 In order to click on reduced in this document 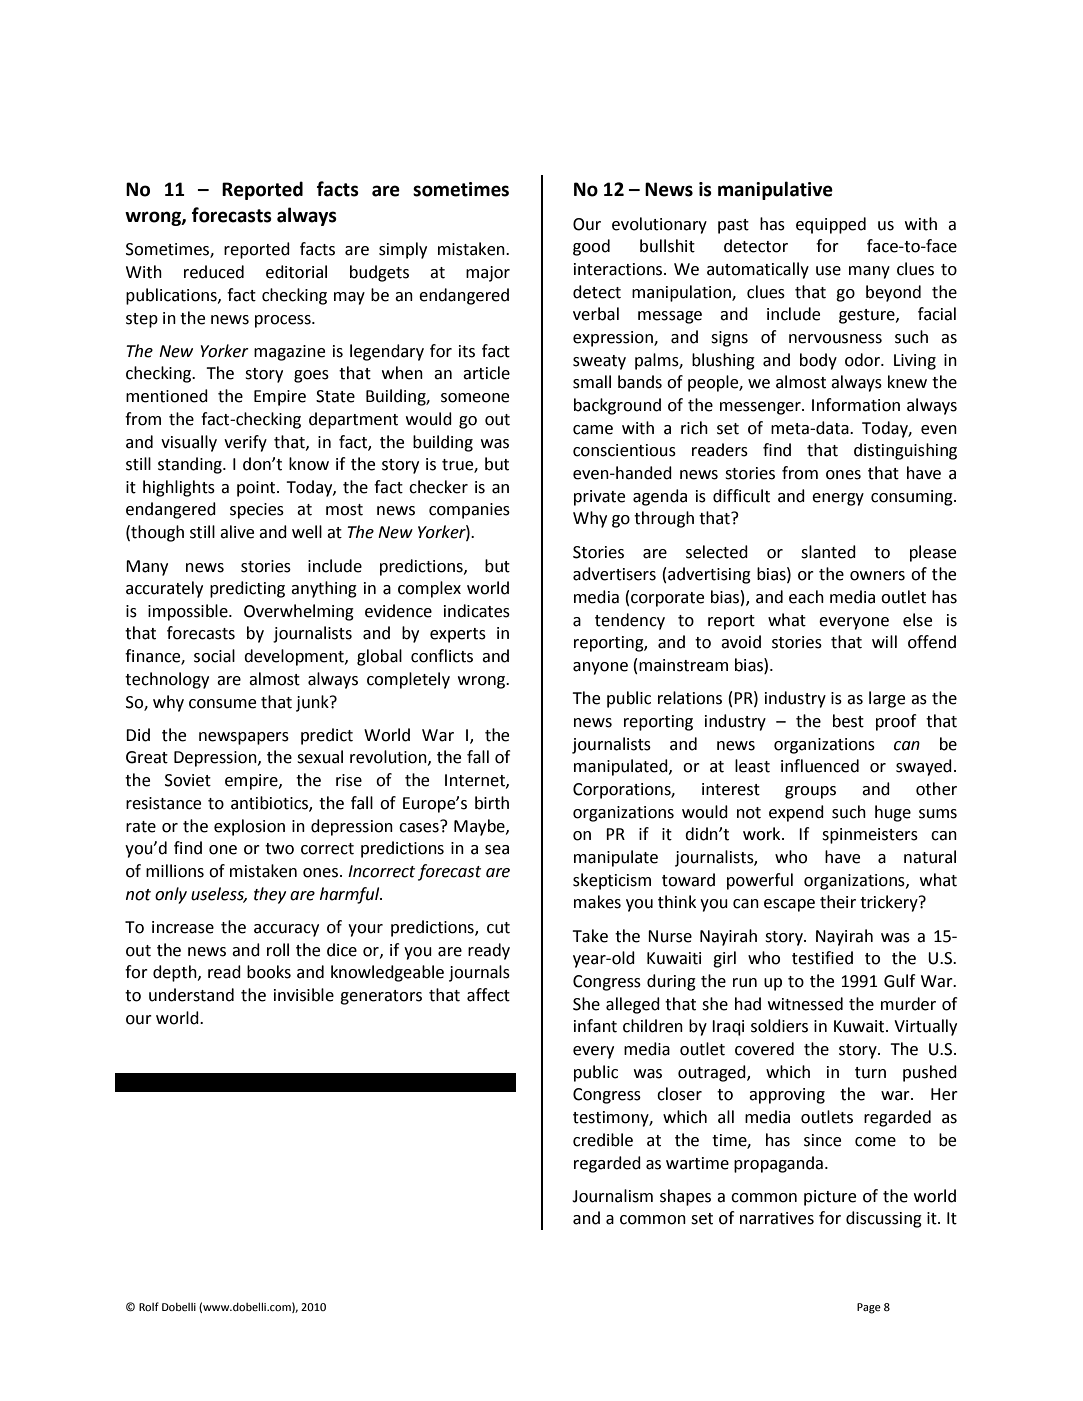, I will do `click(214, 272)`.
